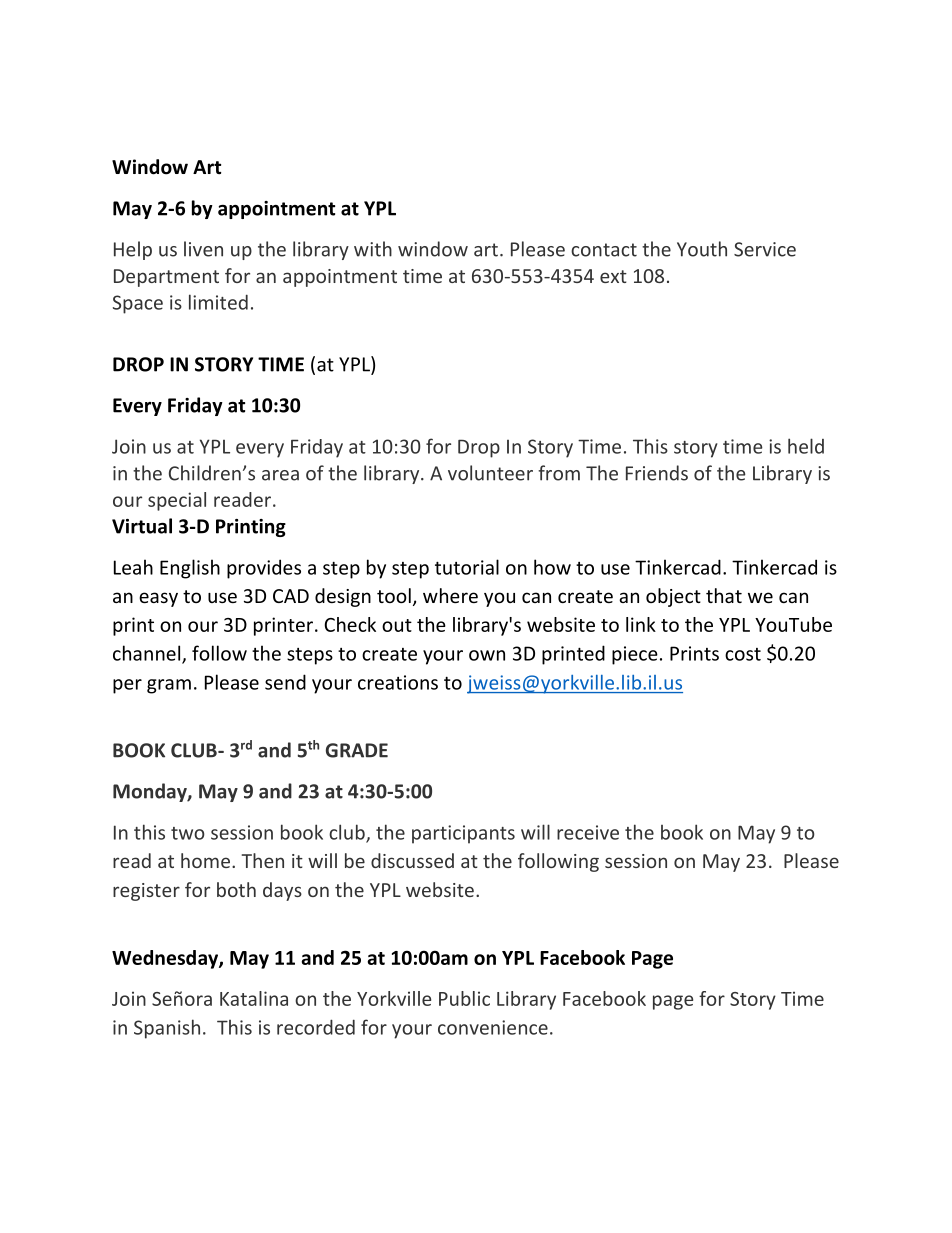  I want to click on convenience, so click(493, 1027).
